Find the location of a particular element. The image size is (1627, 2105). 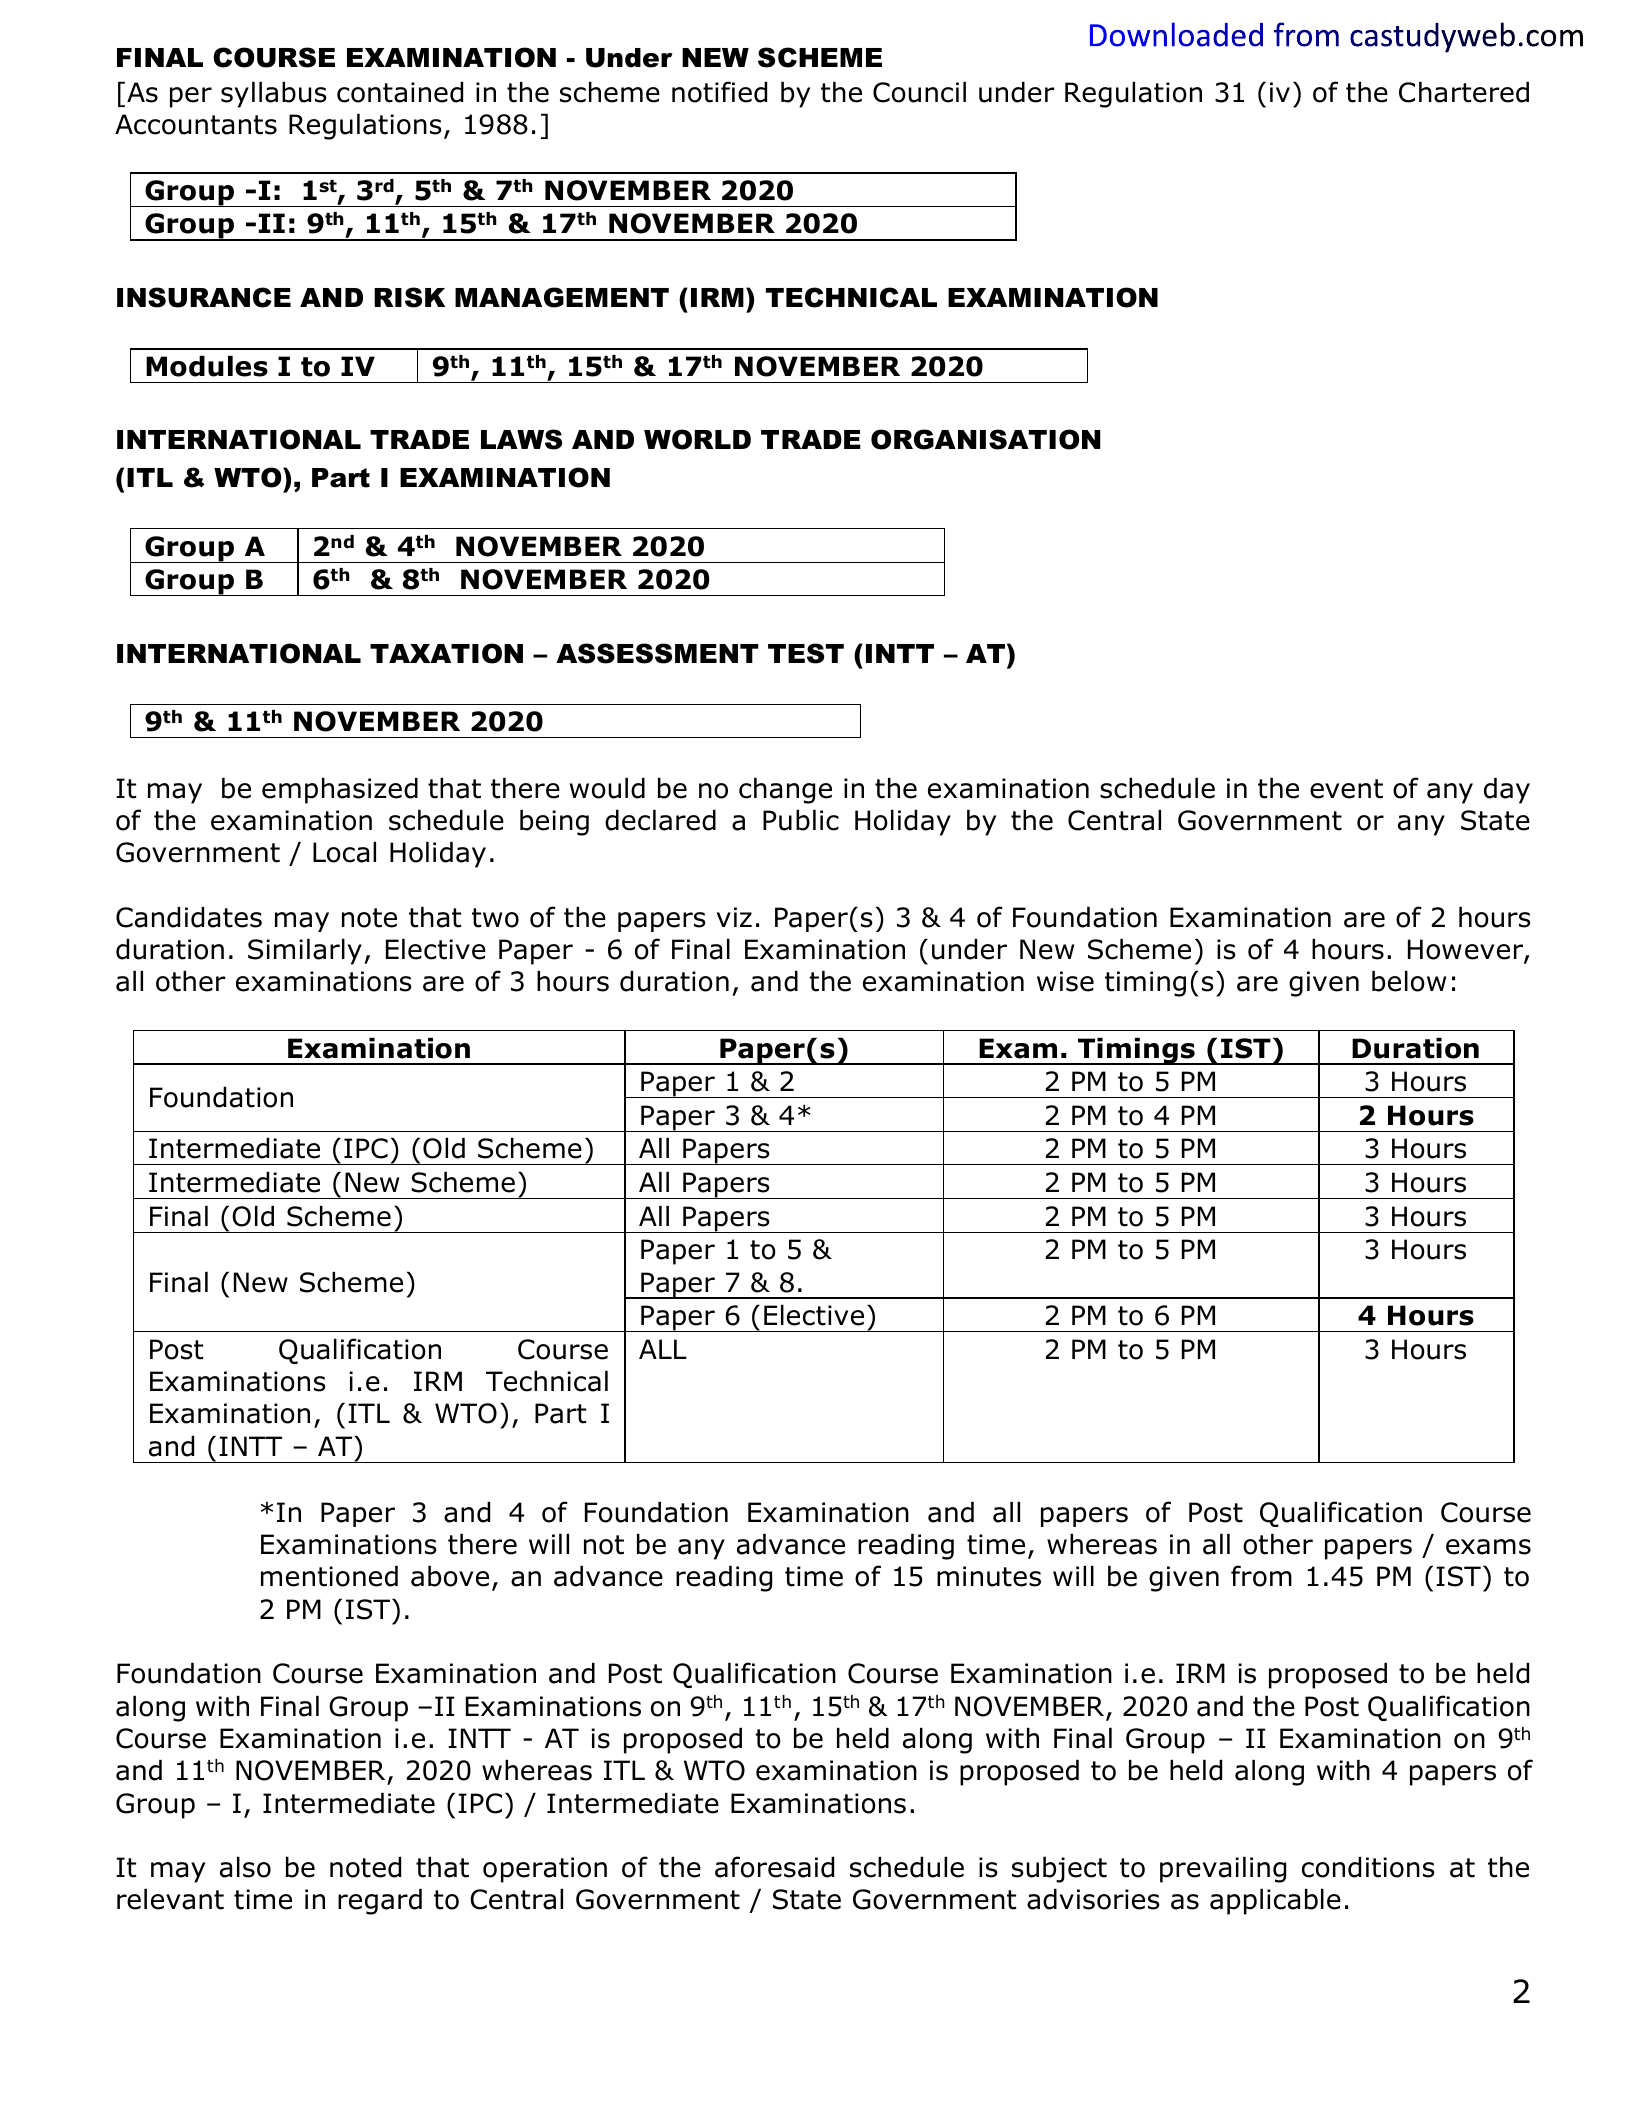

Chartered is located at coordinates (1464, 92).
